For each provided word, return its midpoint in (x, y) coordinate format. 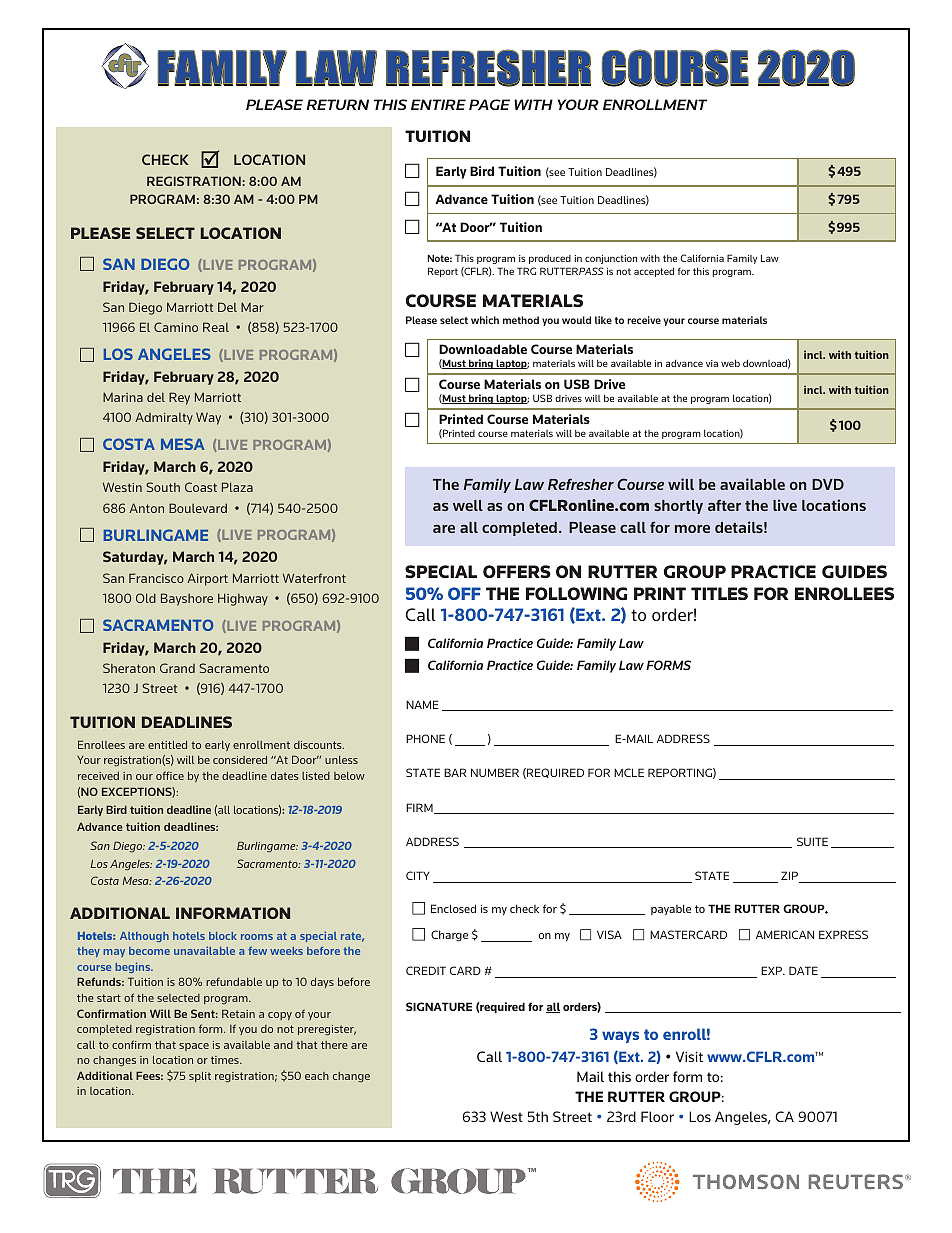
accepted (654, 272)
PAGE (489, 104)
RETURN (338, 104)
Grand (177, 668)
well (468, 505)
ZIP (791, 877)
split (200, 1077)
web (730, 363)
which (485, 320)
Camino (176, 327)
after (724, 505)
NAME (422, 704)
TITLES (719, 593)
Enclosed (453, 908)
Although (144, 937)
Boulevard (198, 508)
